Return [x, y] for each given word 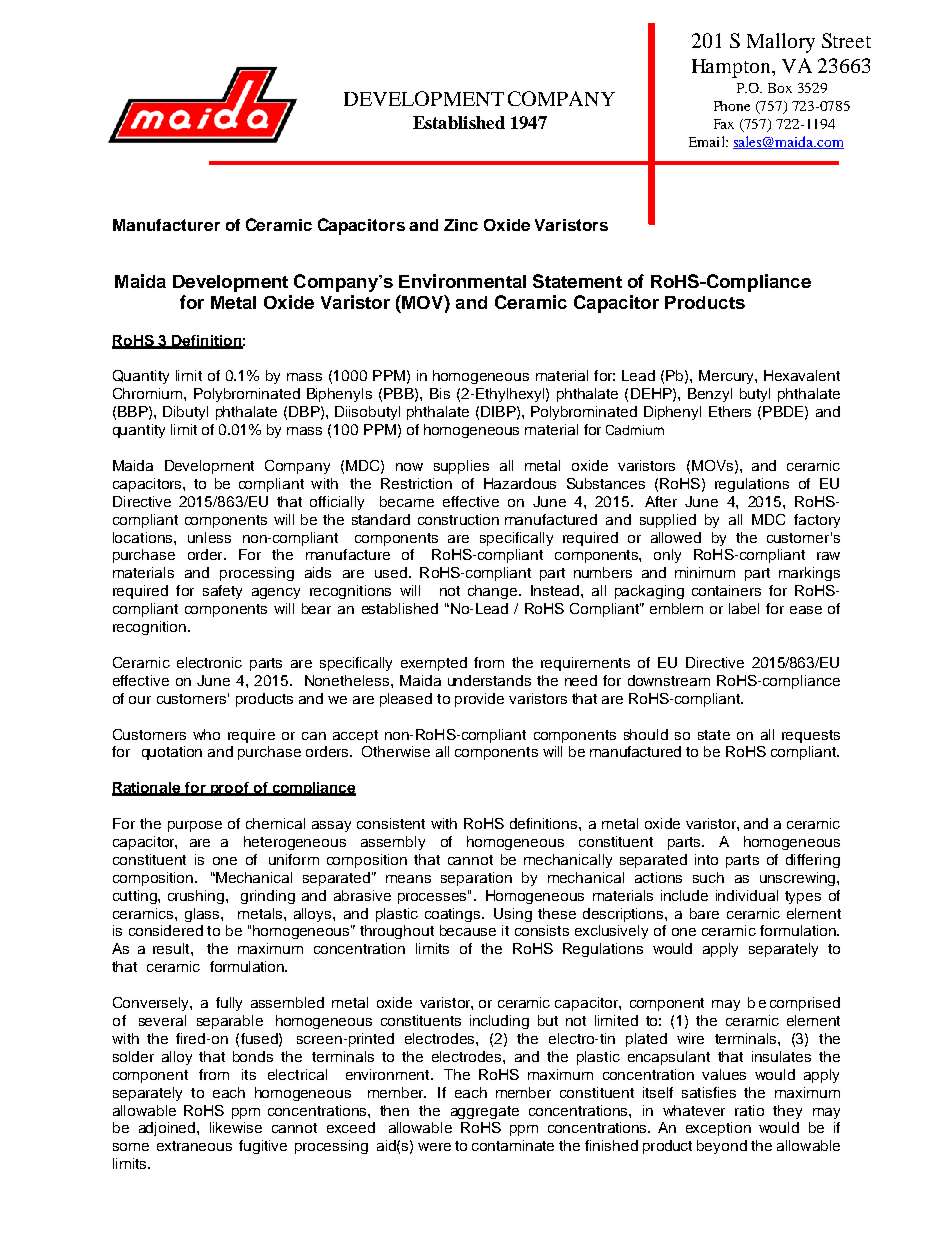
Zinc [461, 225]
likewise [236, 1127]
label [744, 608]
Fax [724, 124]
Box [780, 88]
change [494, 592]
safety [222, 592]
